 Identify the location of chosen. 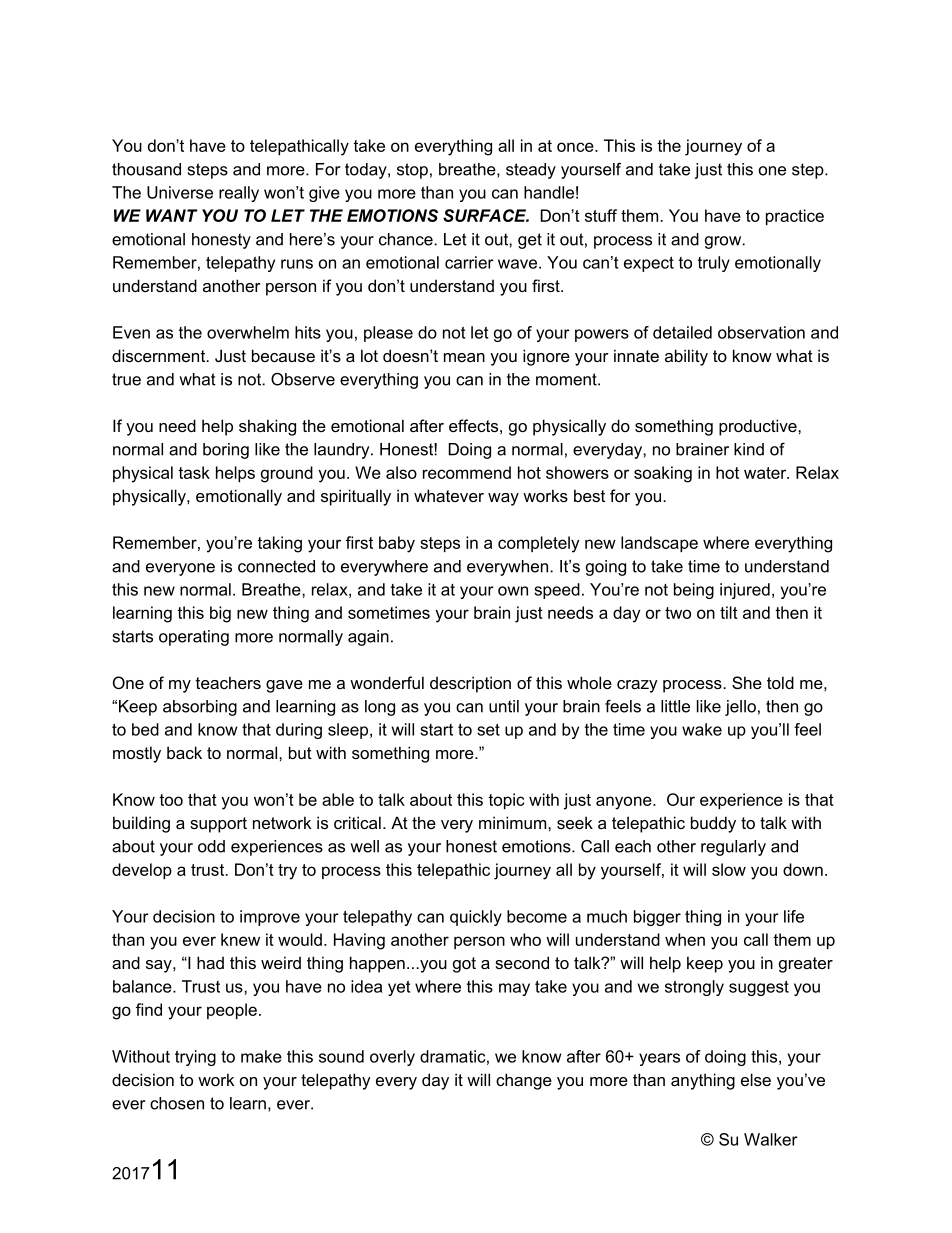
(177, 1103).
